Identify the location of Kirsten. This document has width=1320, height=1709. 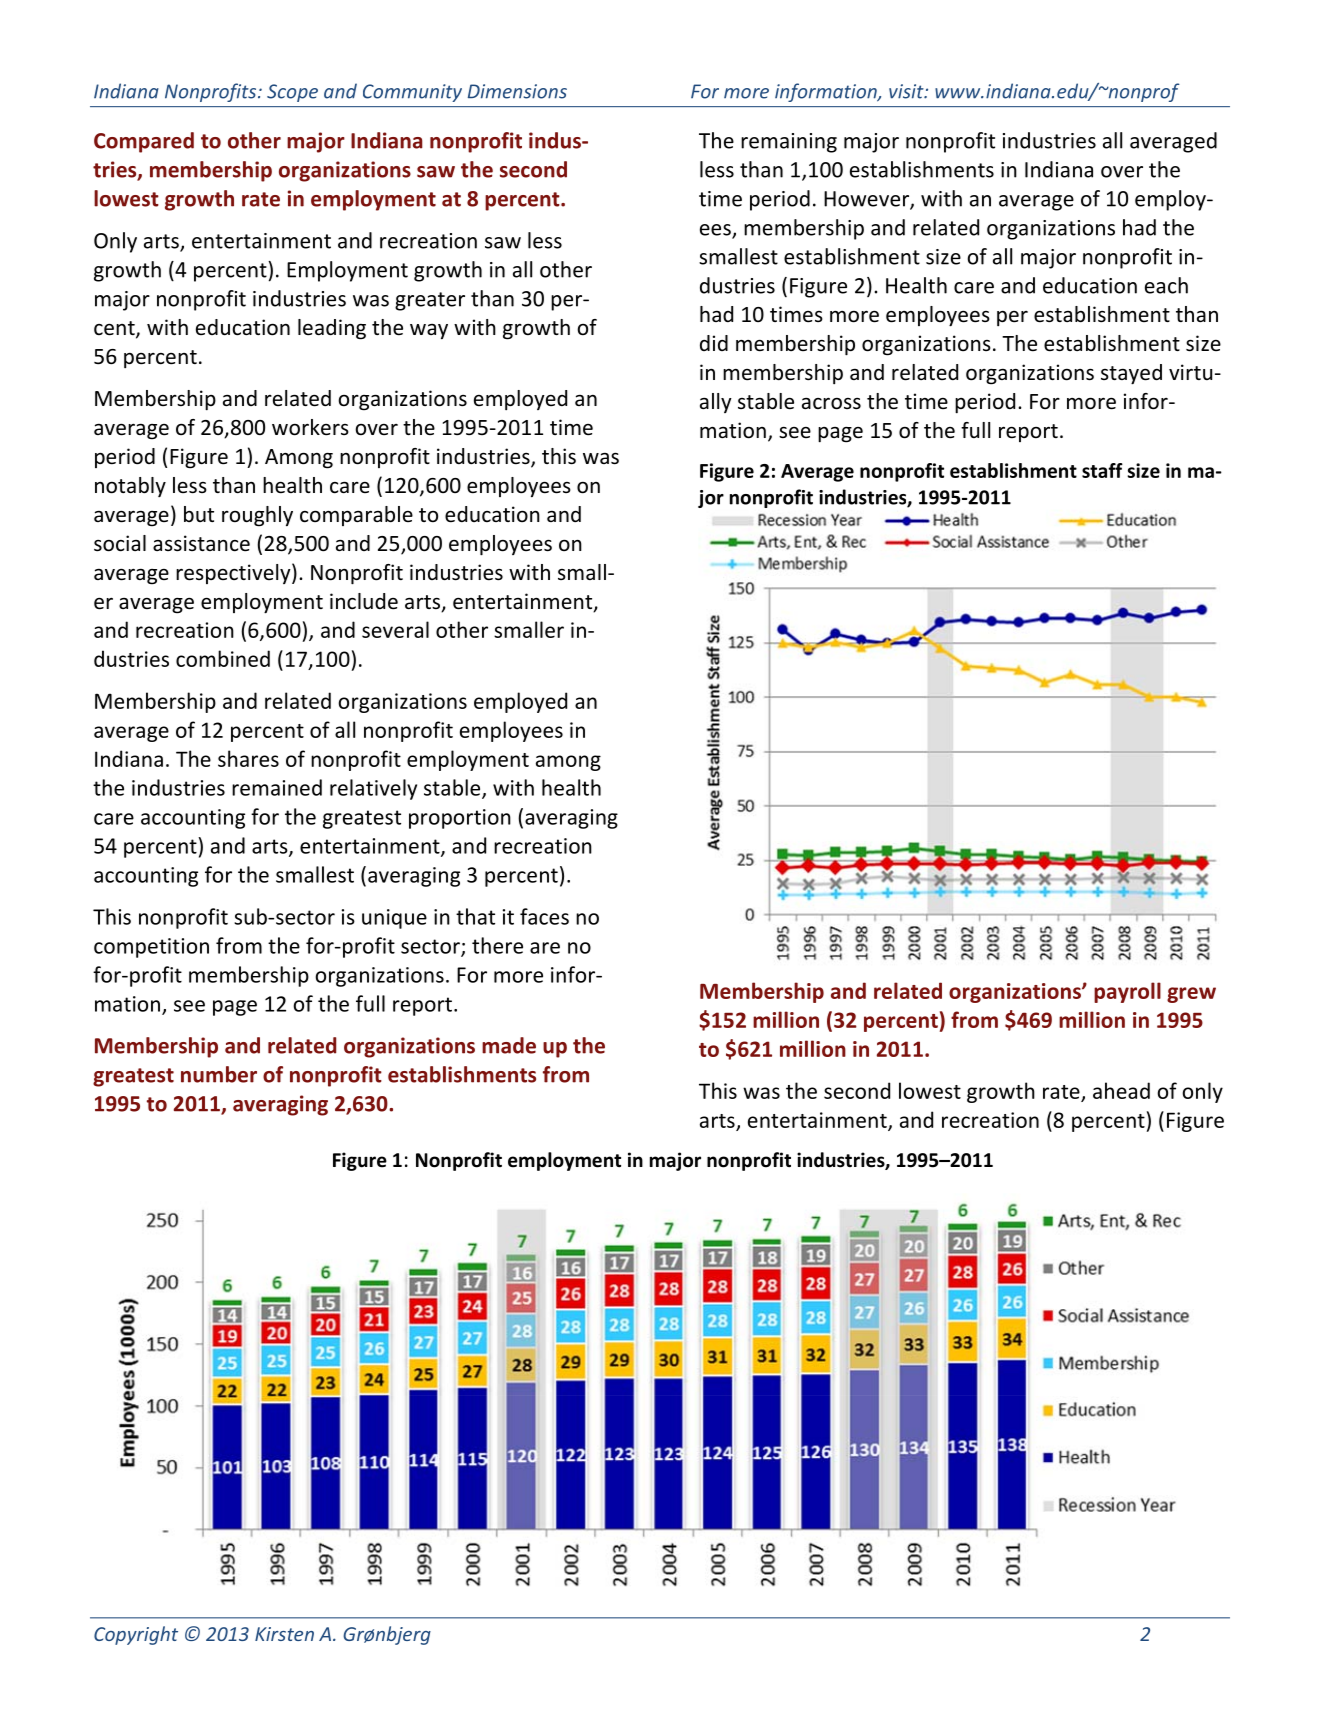
(284, 1634).
